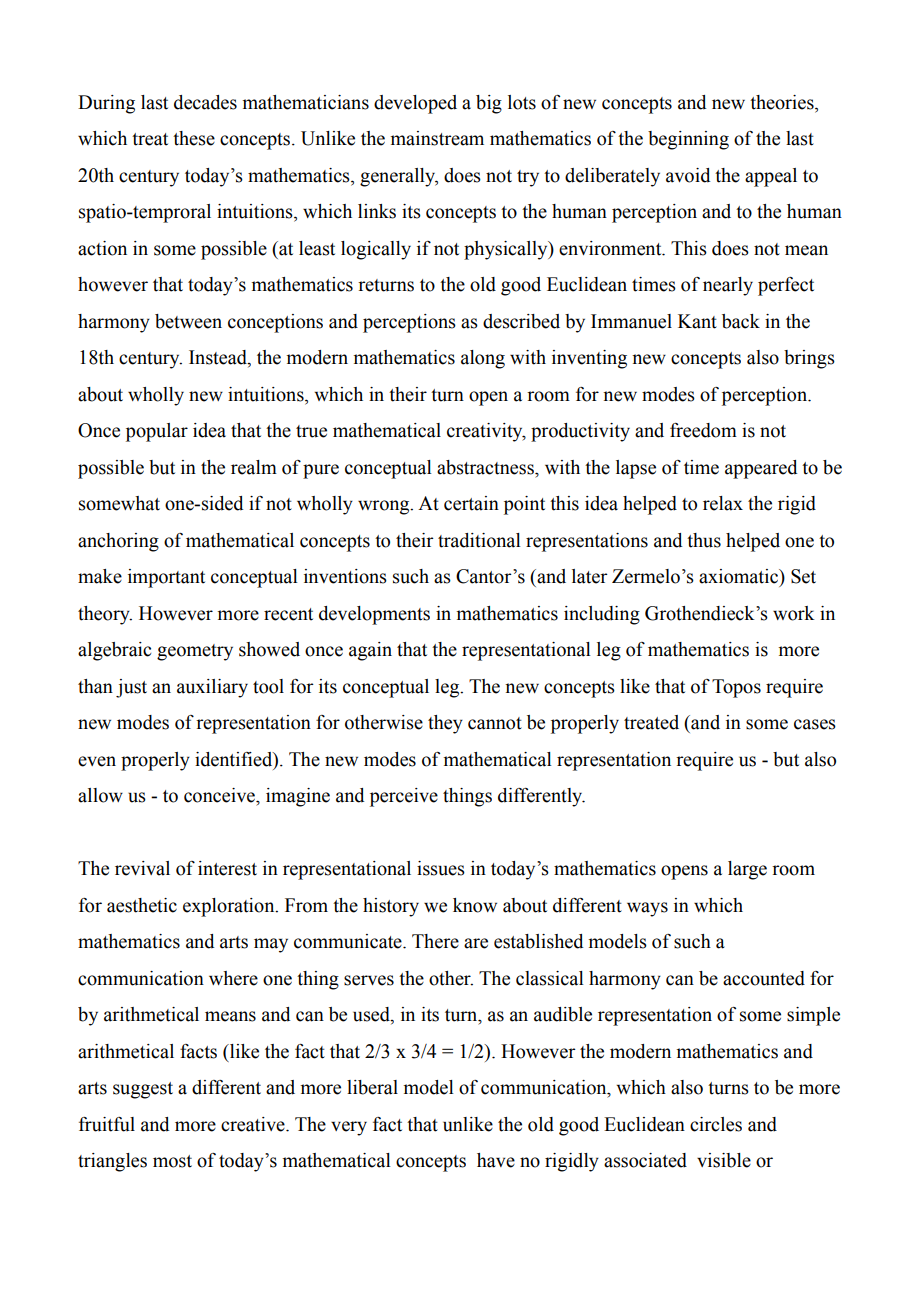 This page has width=924, height=1308. What do you see at coordinates (437, 138) in the page?
I see `mainstream` at bounding box center [437, 138].
